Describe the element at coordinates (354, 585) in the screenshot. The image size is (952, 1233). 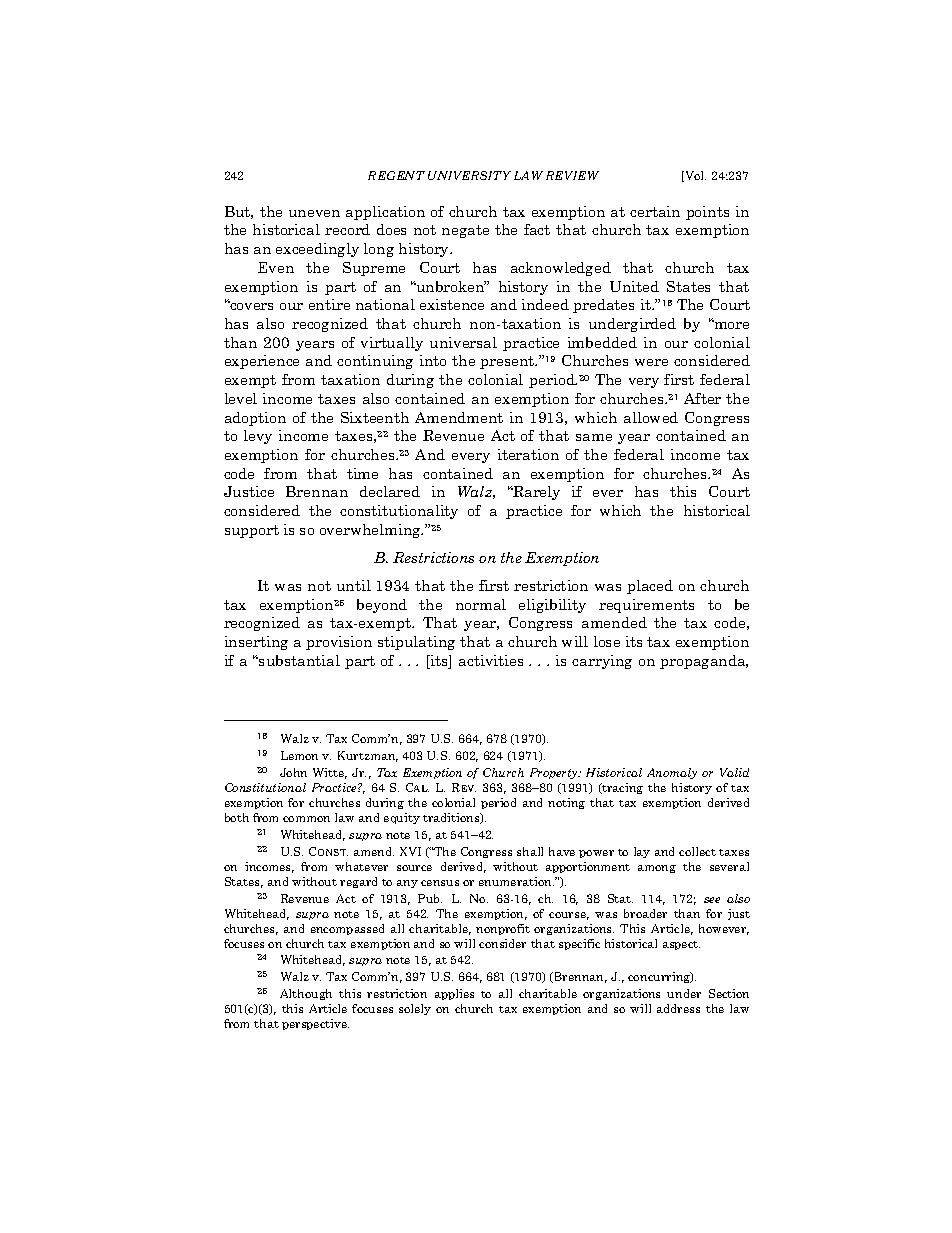
I see `until` at that location.
